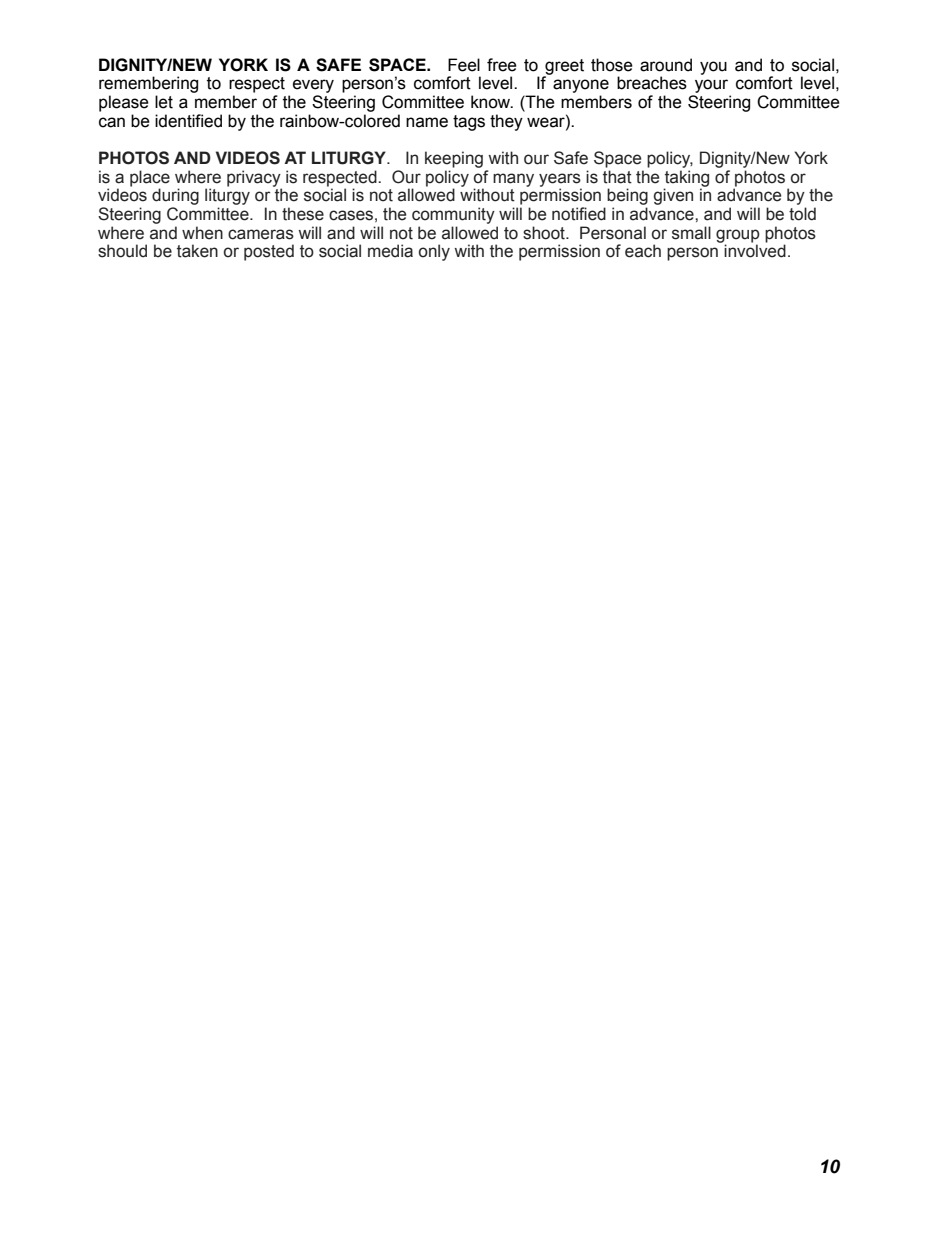 This screenshot has width=952, height=1233. What do you see at coordinates (666, 65) in the screenshot?
I see `around` at bounding box center [666, 65].
